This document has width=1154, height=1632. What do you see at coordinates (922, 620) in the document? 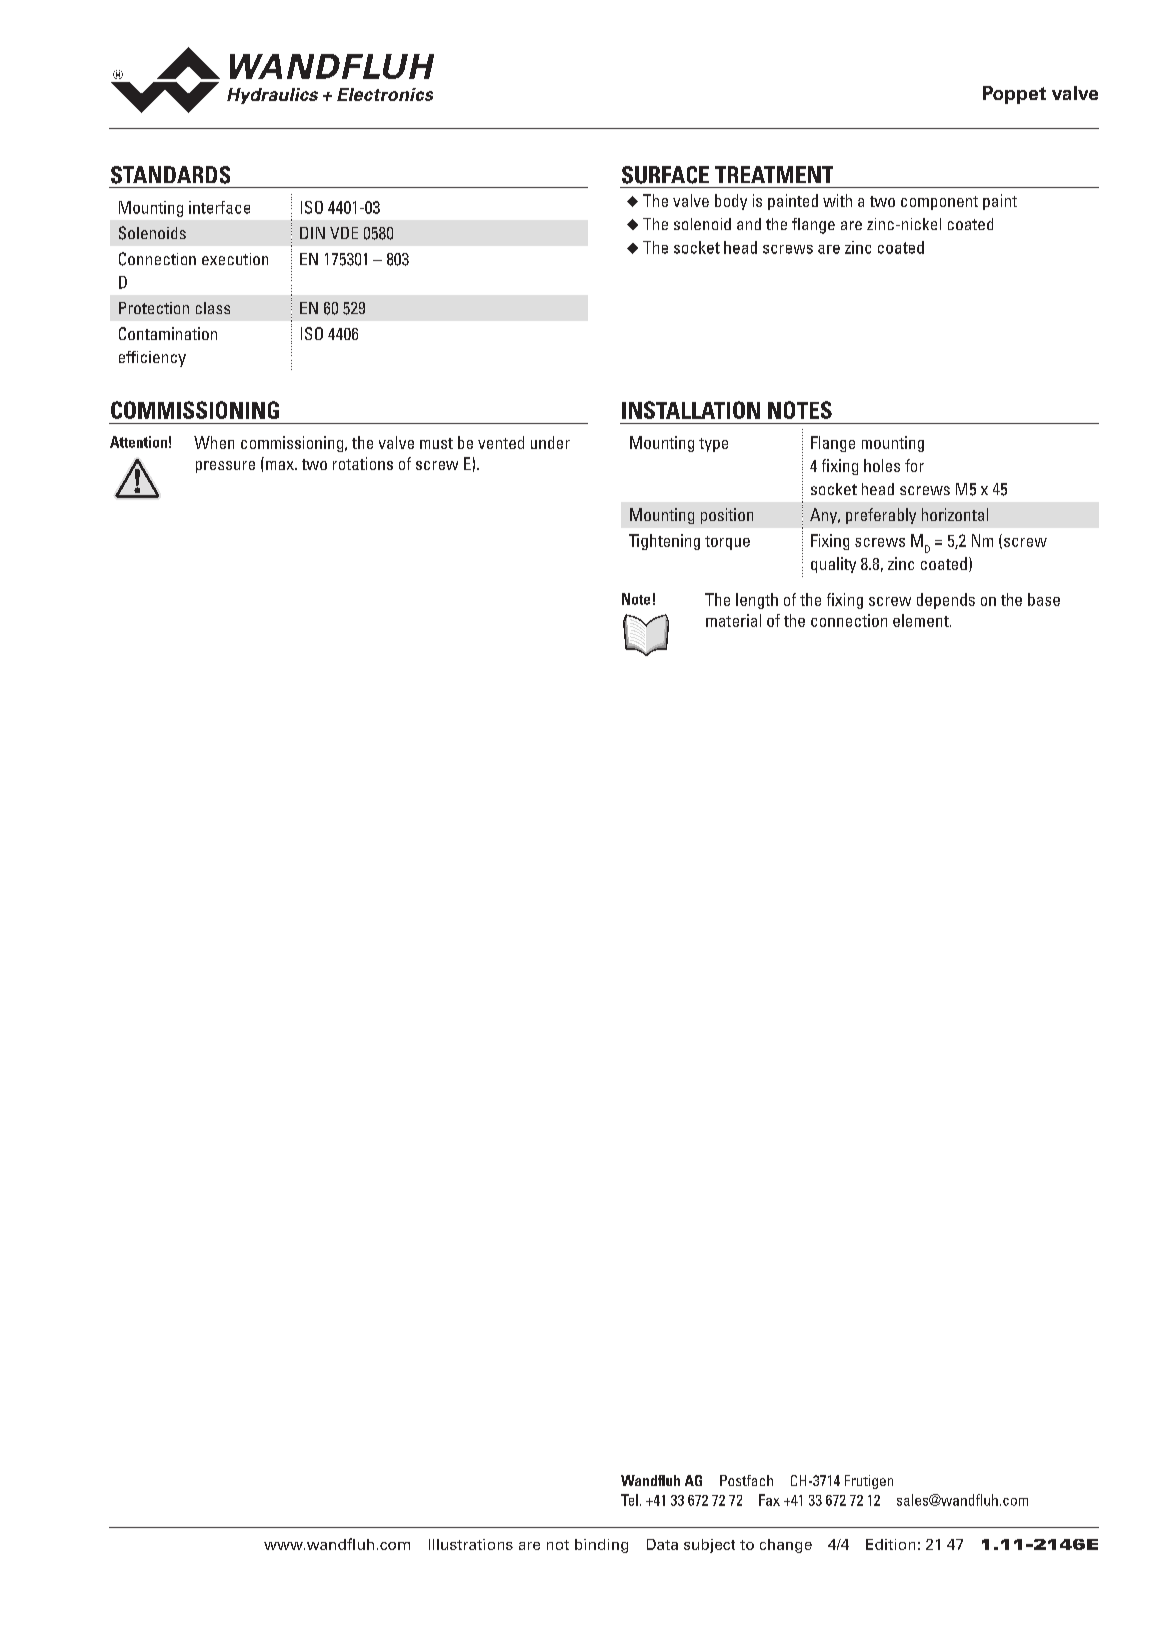
I see `element` at bounding box center [922, 620].
